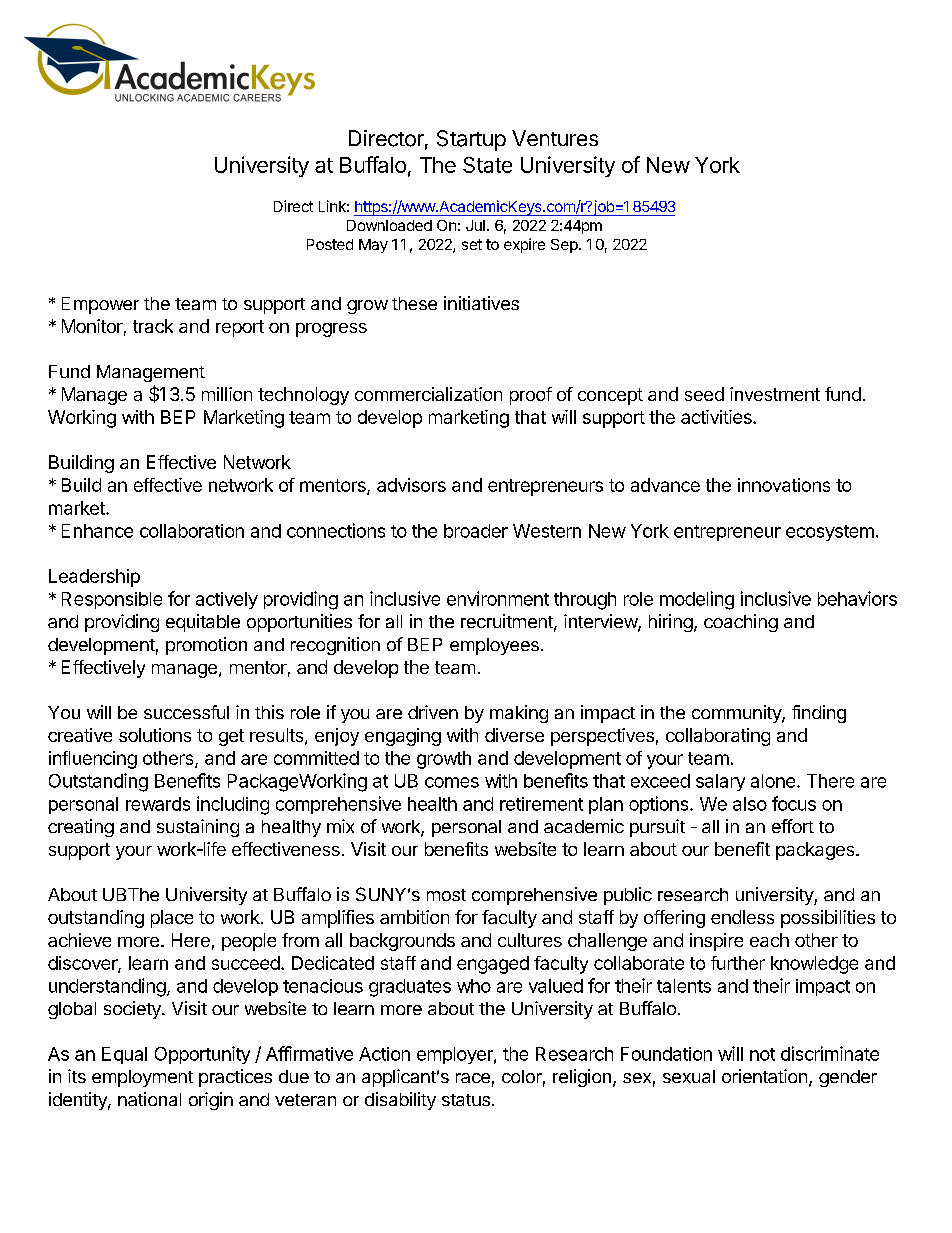 This document has height=1233, width=952. What do you see at coordinates (498, 598) in the document?
I see `environment` at bounding box center [498, 598].
